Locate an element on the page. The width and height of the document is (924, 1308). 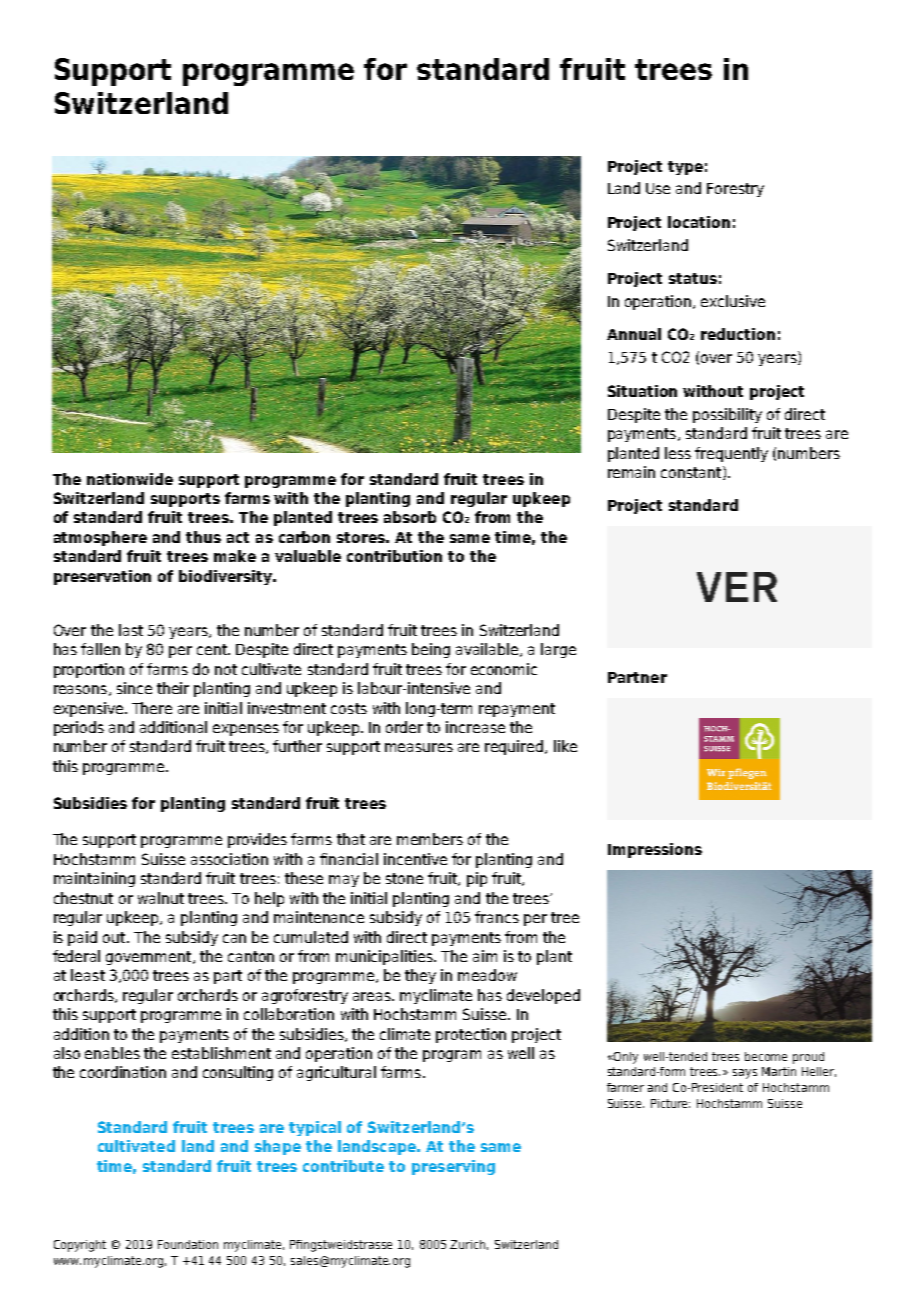
preserving is located at coordinates (453, 1167).
